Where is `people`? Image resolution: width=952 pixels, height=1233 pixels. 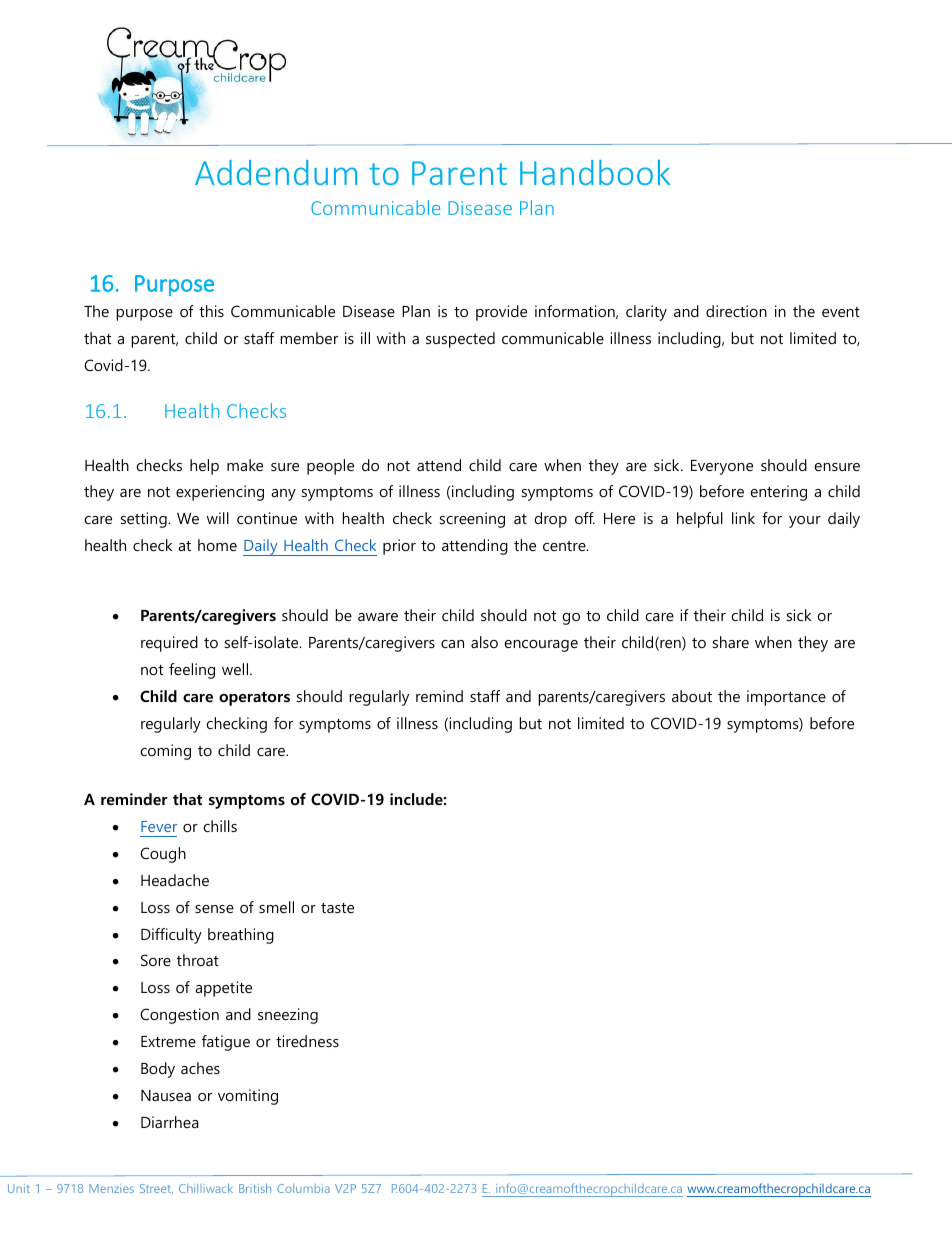 people is located at coordinates (330, 467).
